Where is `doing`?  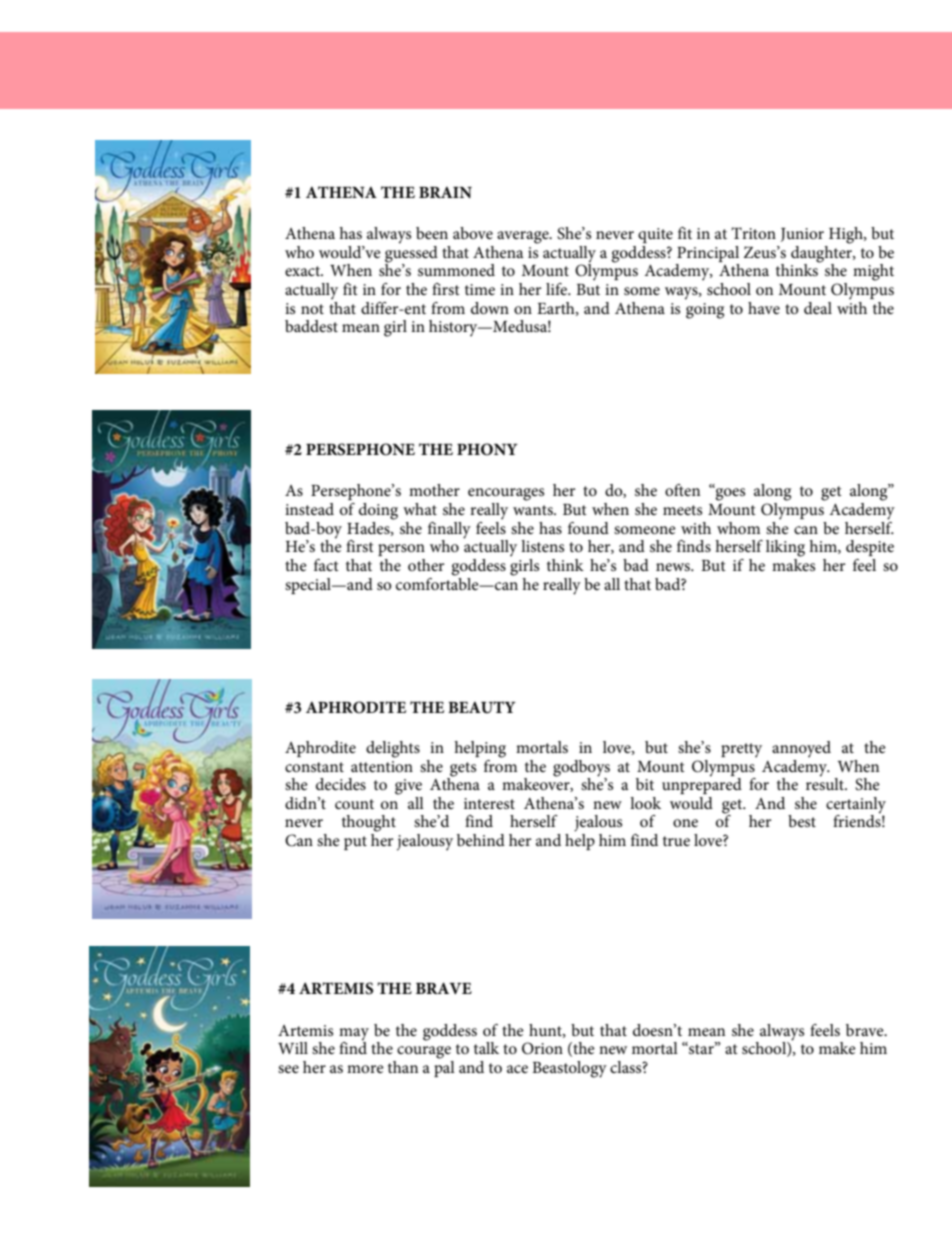
doing is located at coordinates (378, 511).
